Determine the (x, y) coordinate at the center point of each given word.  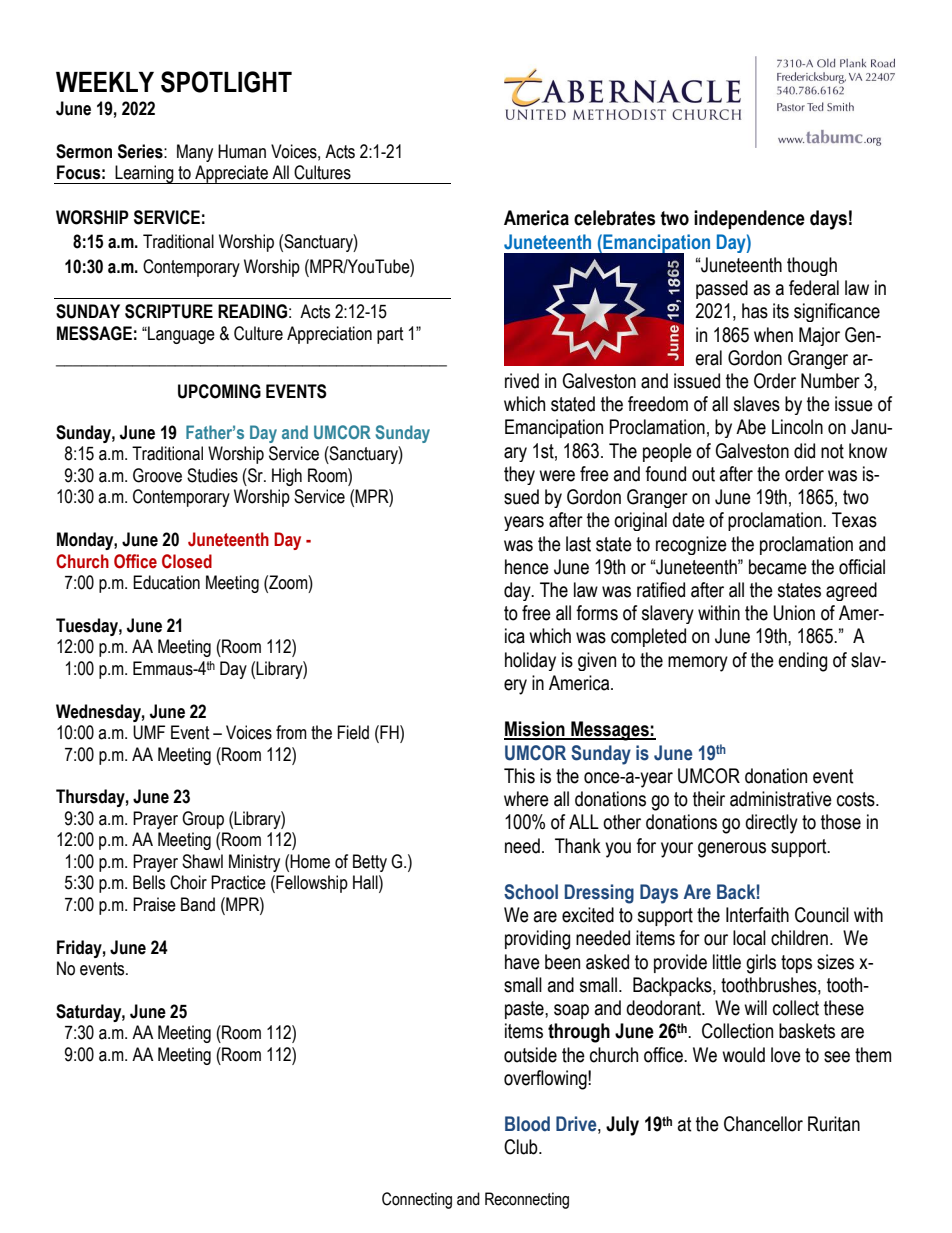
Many (195, 153)
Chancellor (763, 1124)
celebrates (614, 218)
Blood (527, 1124)
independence (749, 219)
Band (198, 904)
